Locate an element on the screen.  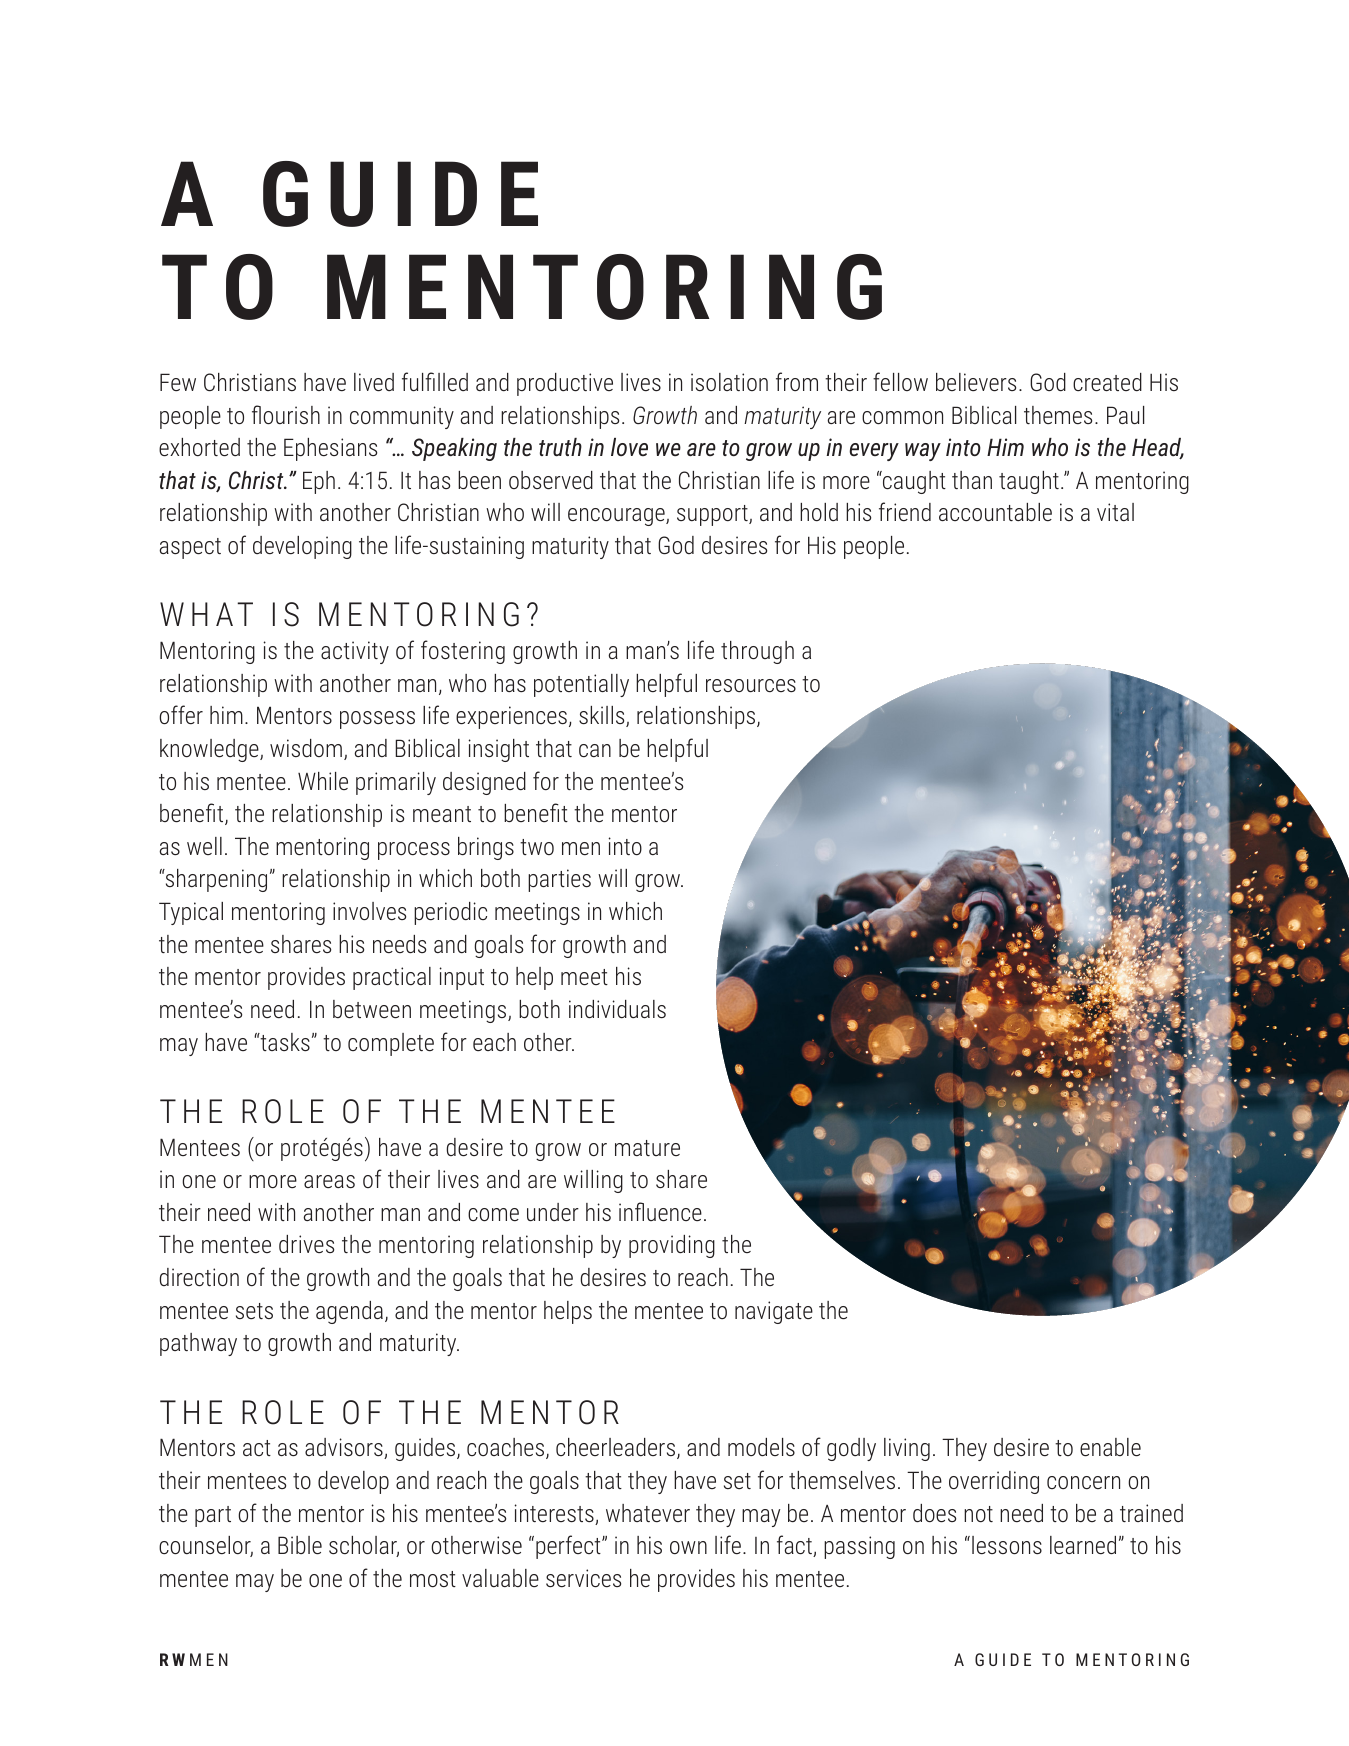
flourish is located at coordinates (286, 414).
